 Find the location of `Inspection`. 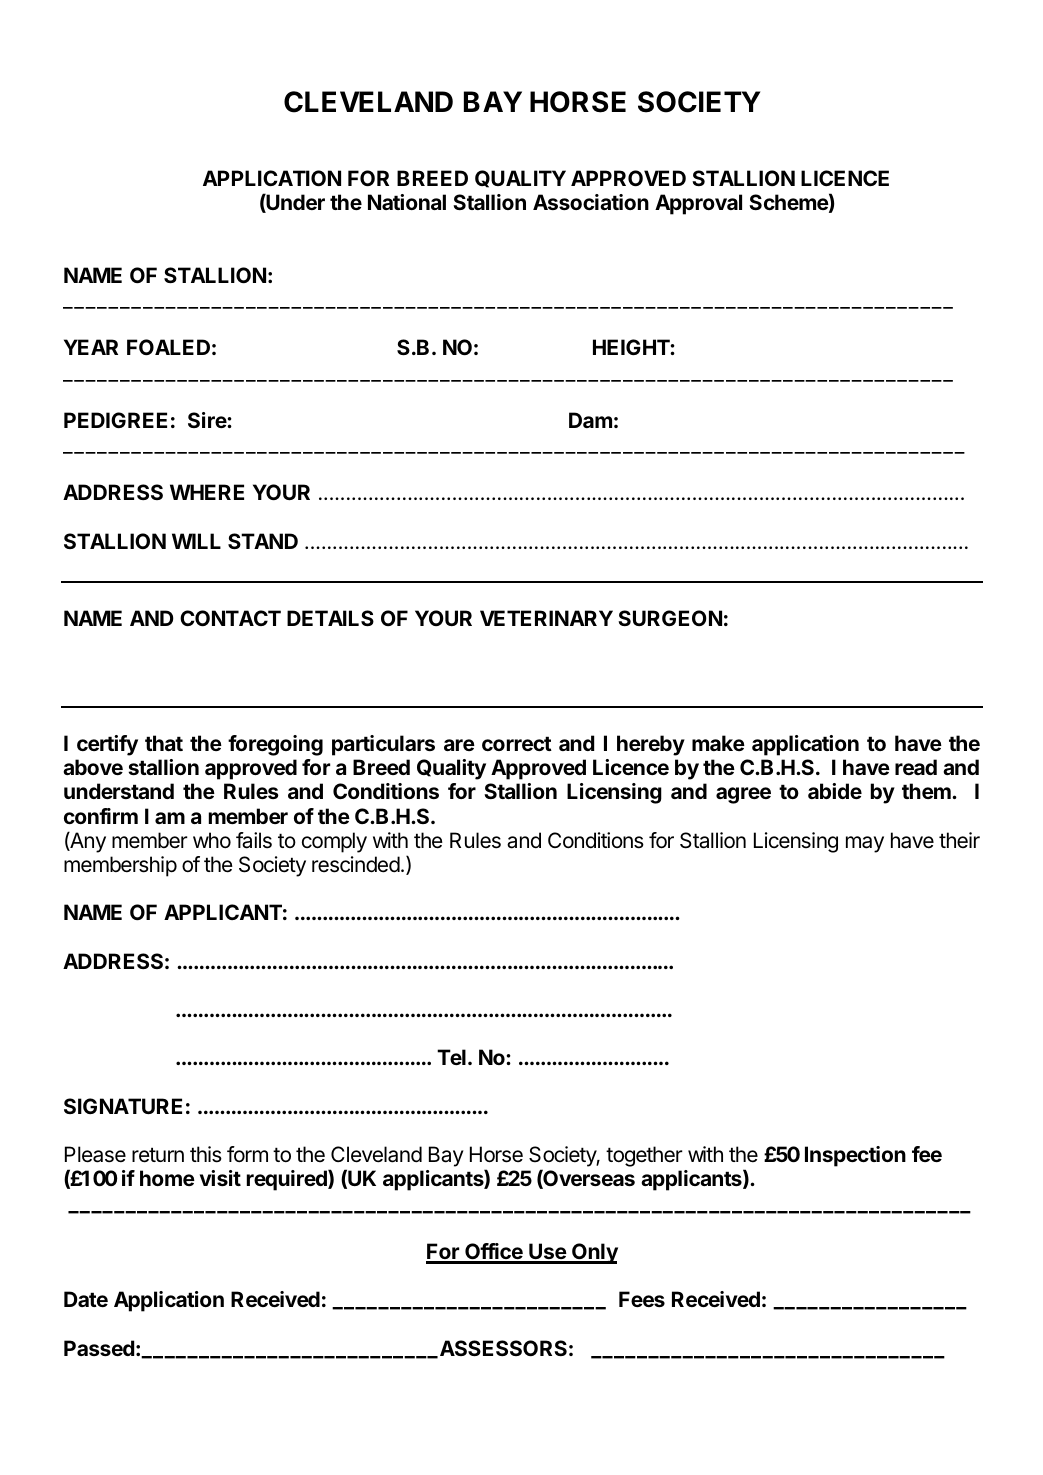

Inspection is located at coordinates (855, 1156).
